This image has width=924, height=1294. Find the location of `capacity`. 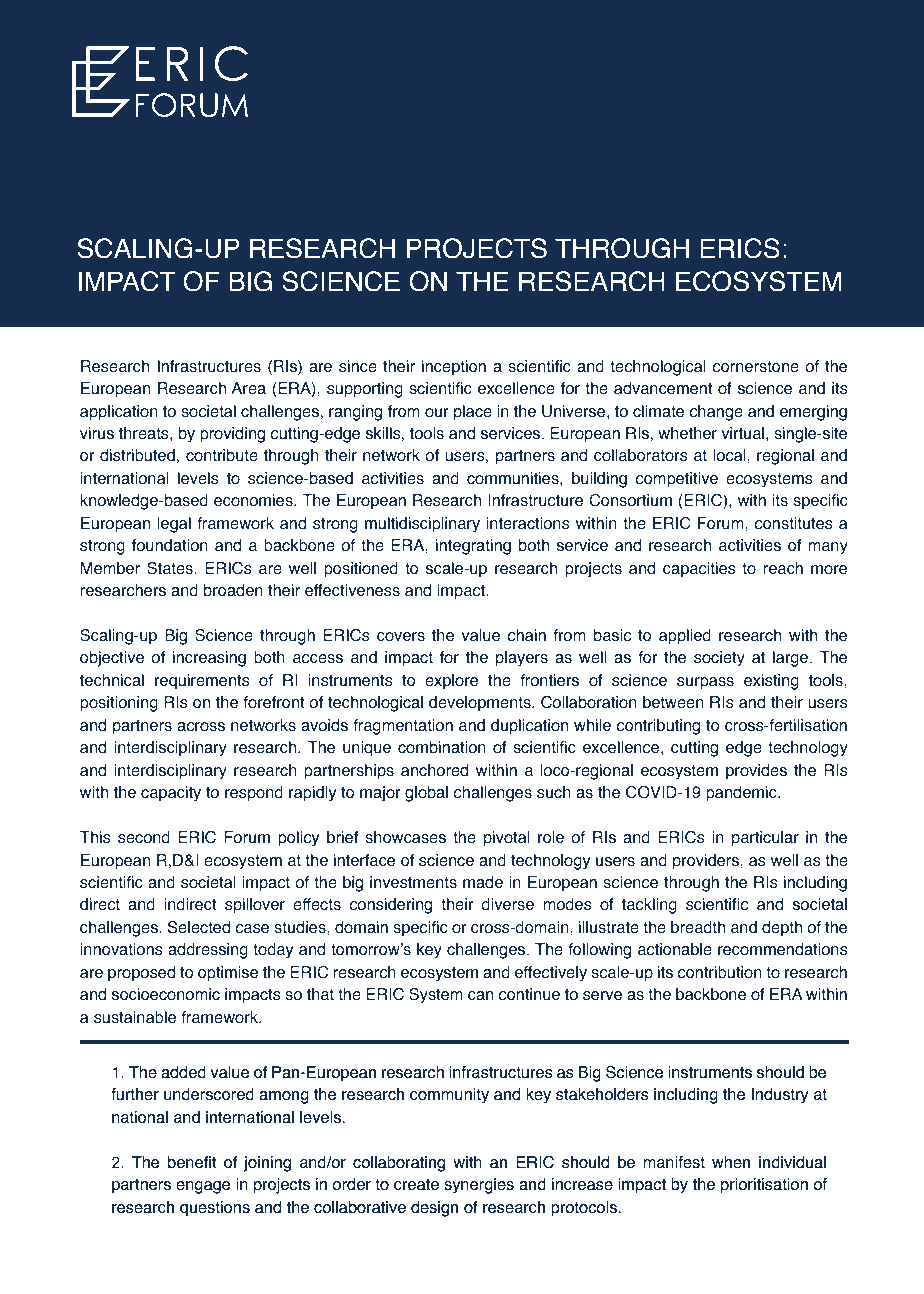

capacity is located at coordinates (171, 794).
